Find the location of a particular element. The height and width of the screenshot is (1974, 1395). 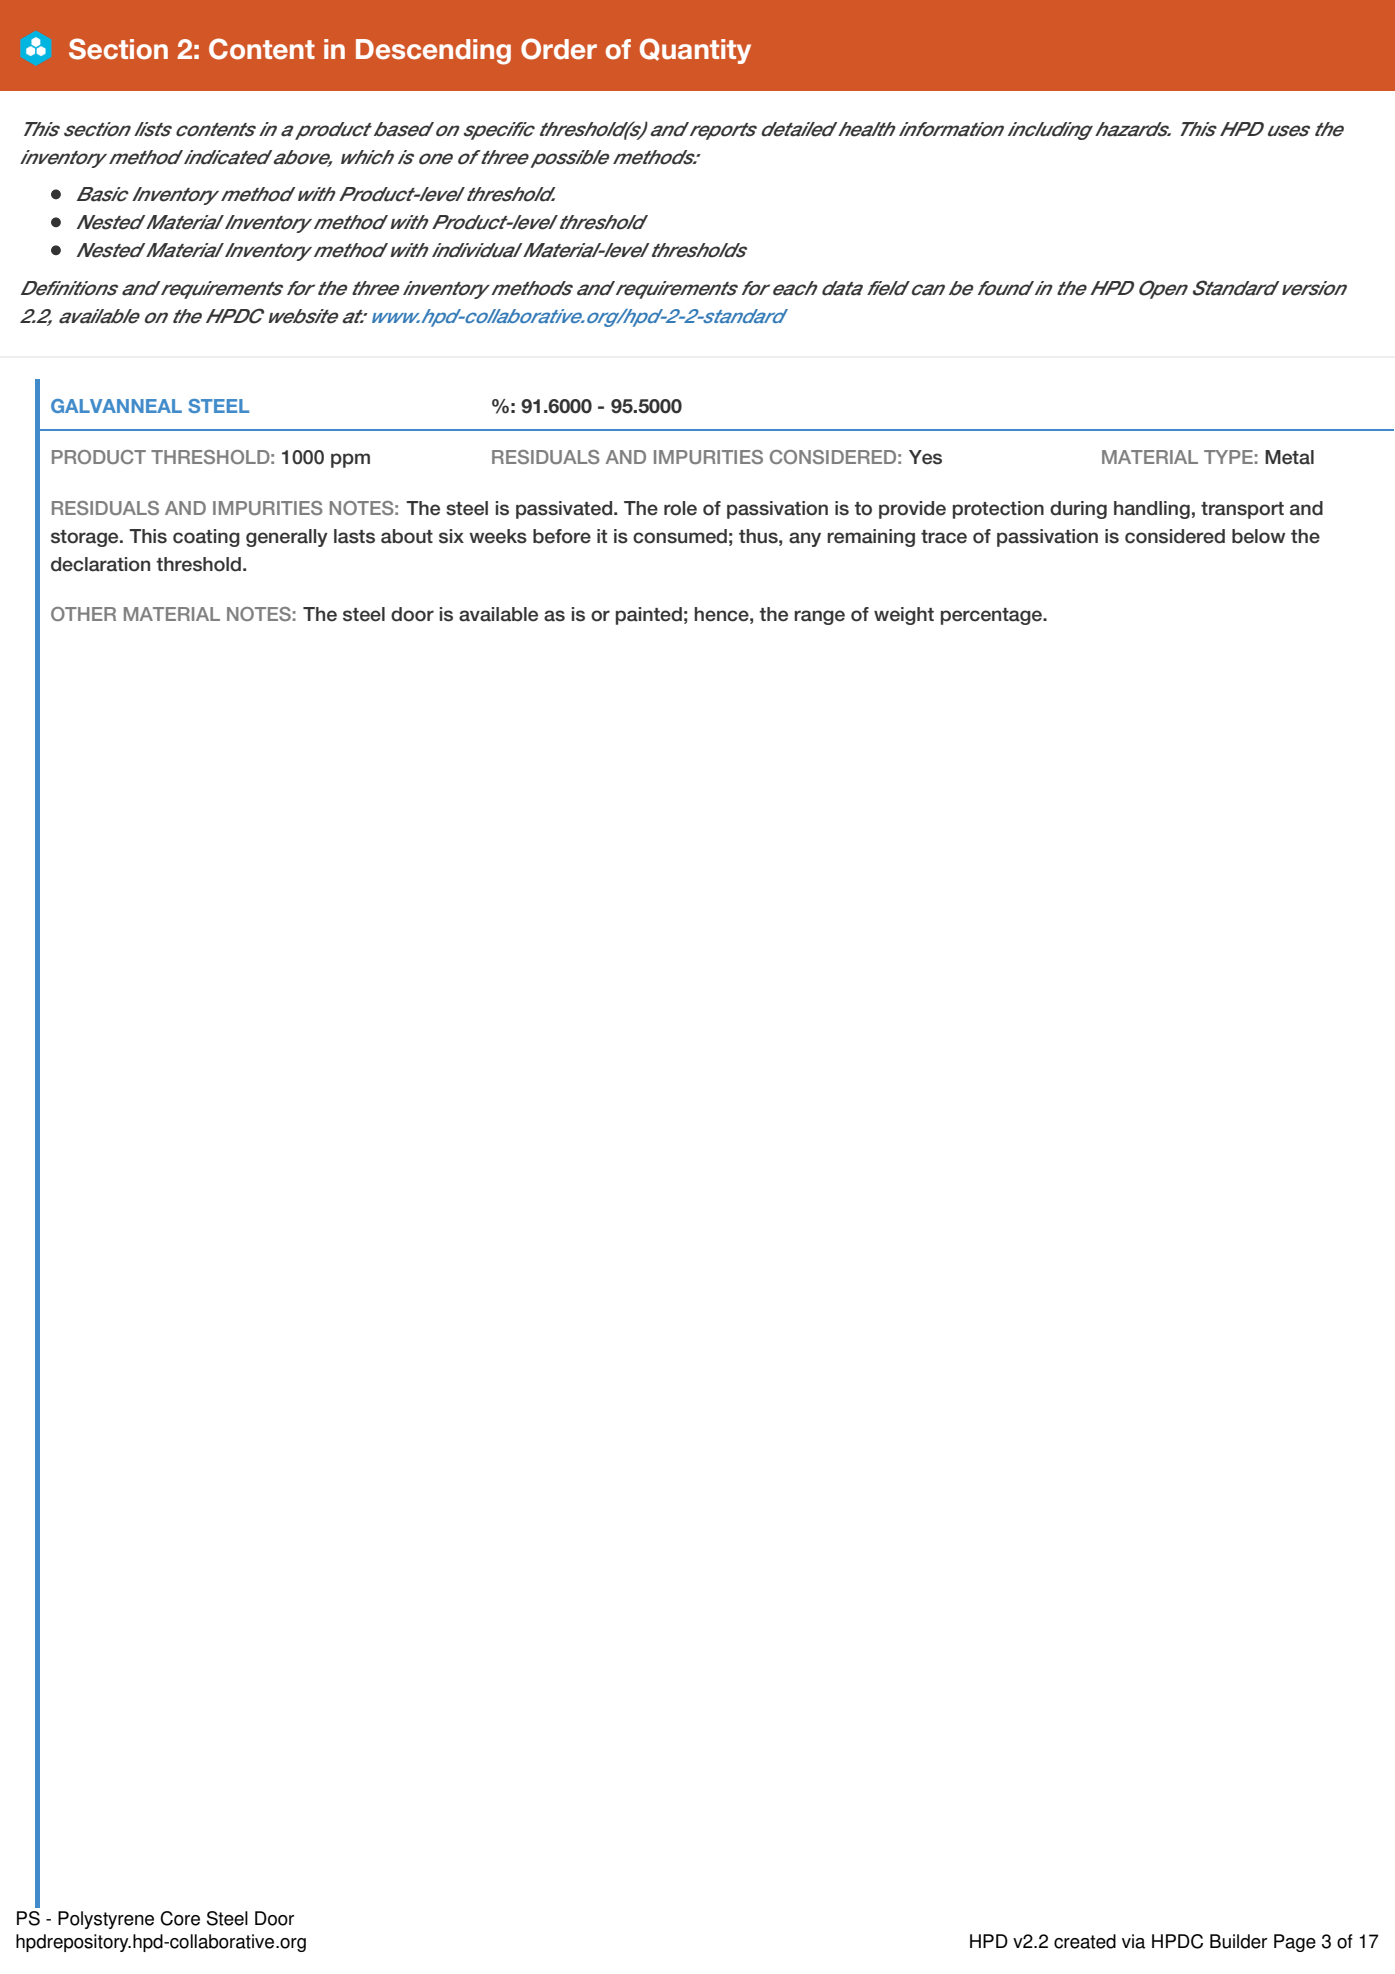

Core is located at coordinates (180, 1918).
